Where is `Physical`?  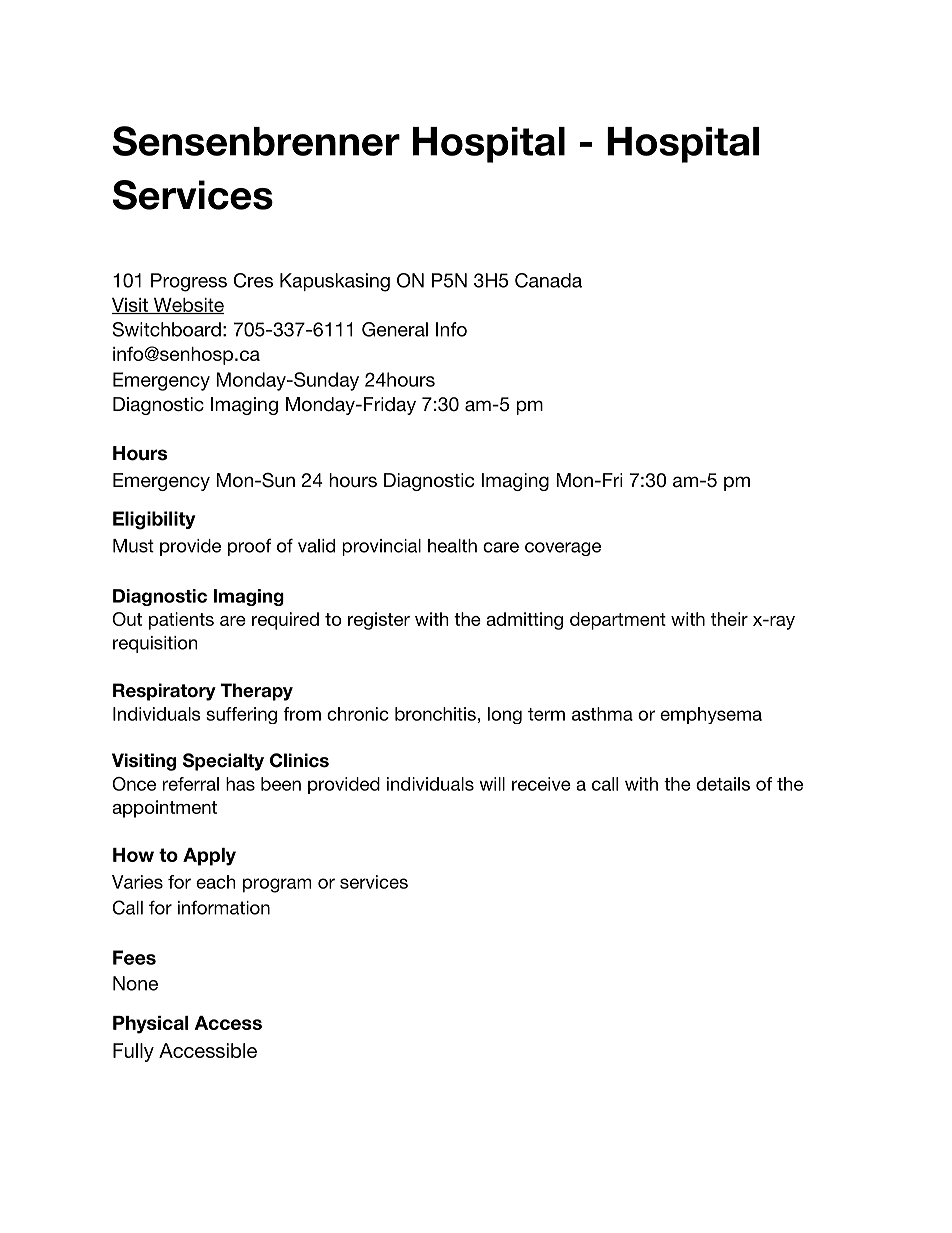 Physical is located at coordinates (150, 1025).
